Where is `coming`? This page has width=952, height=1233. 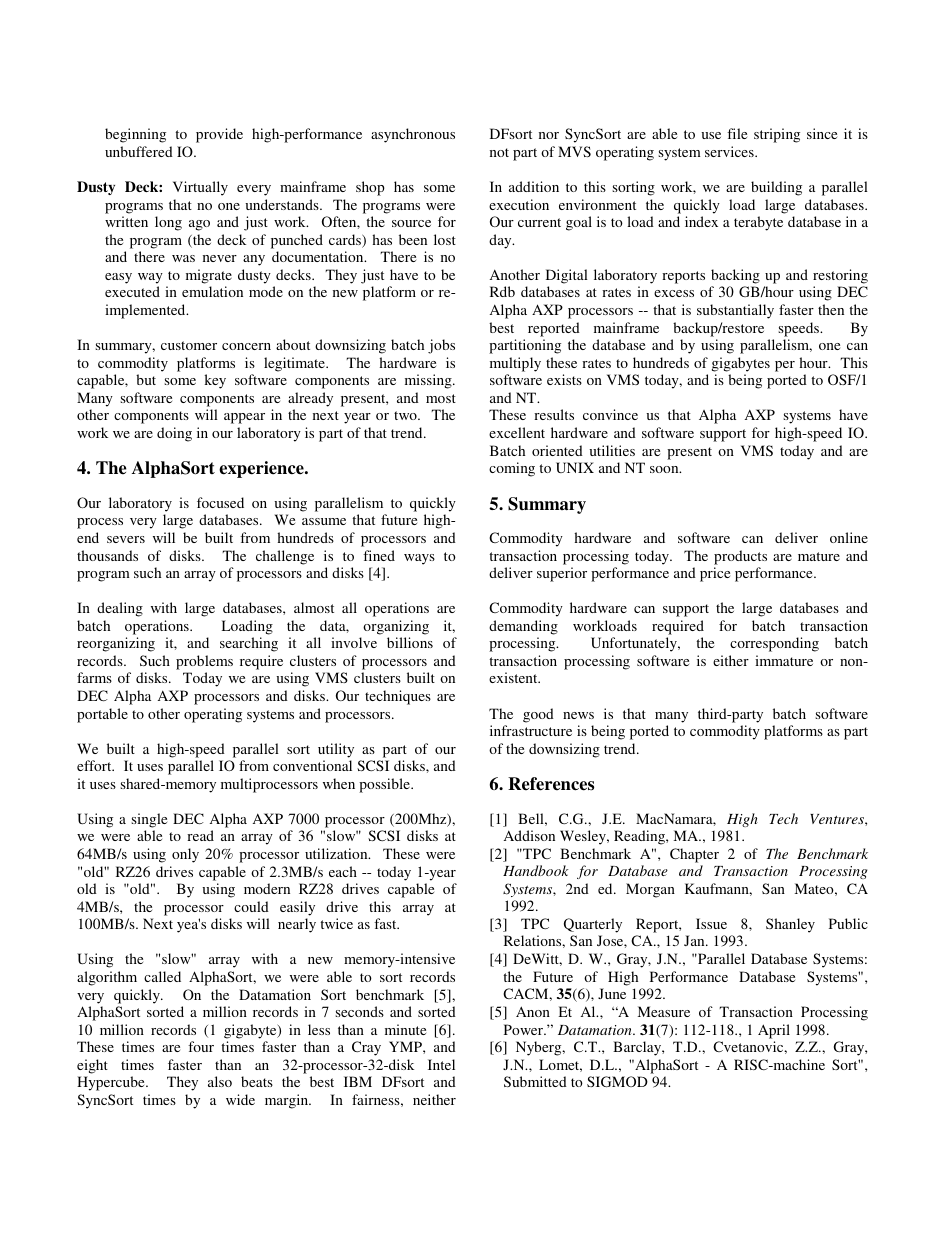
coming is located at coordinates (512, 469).
